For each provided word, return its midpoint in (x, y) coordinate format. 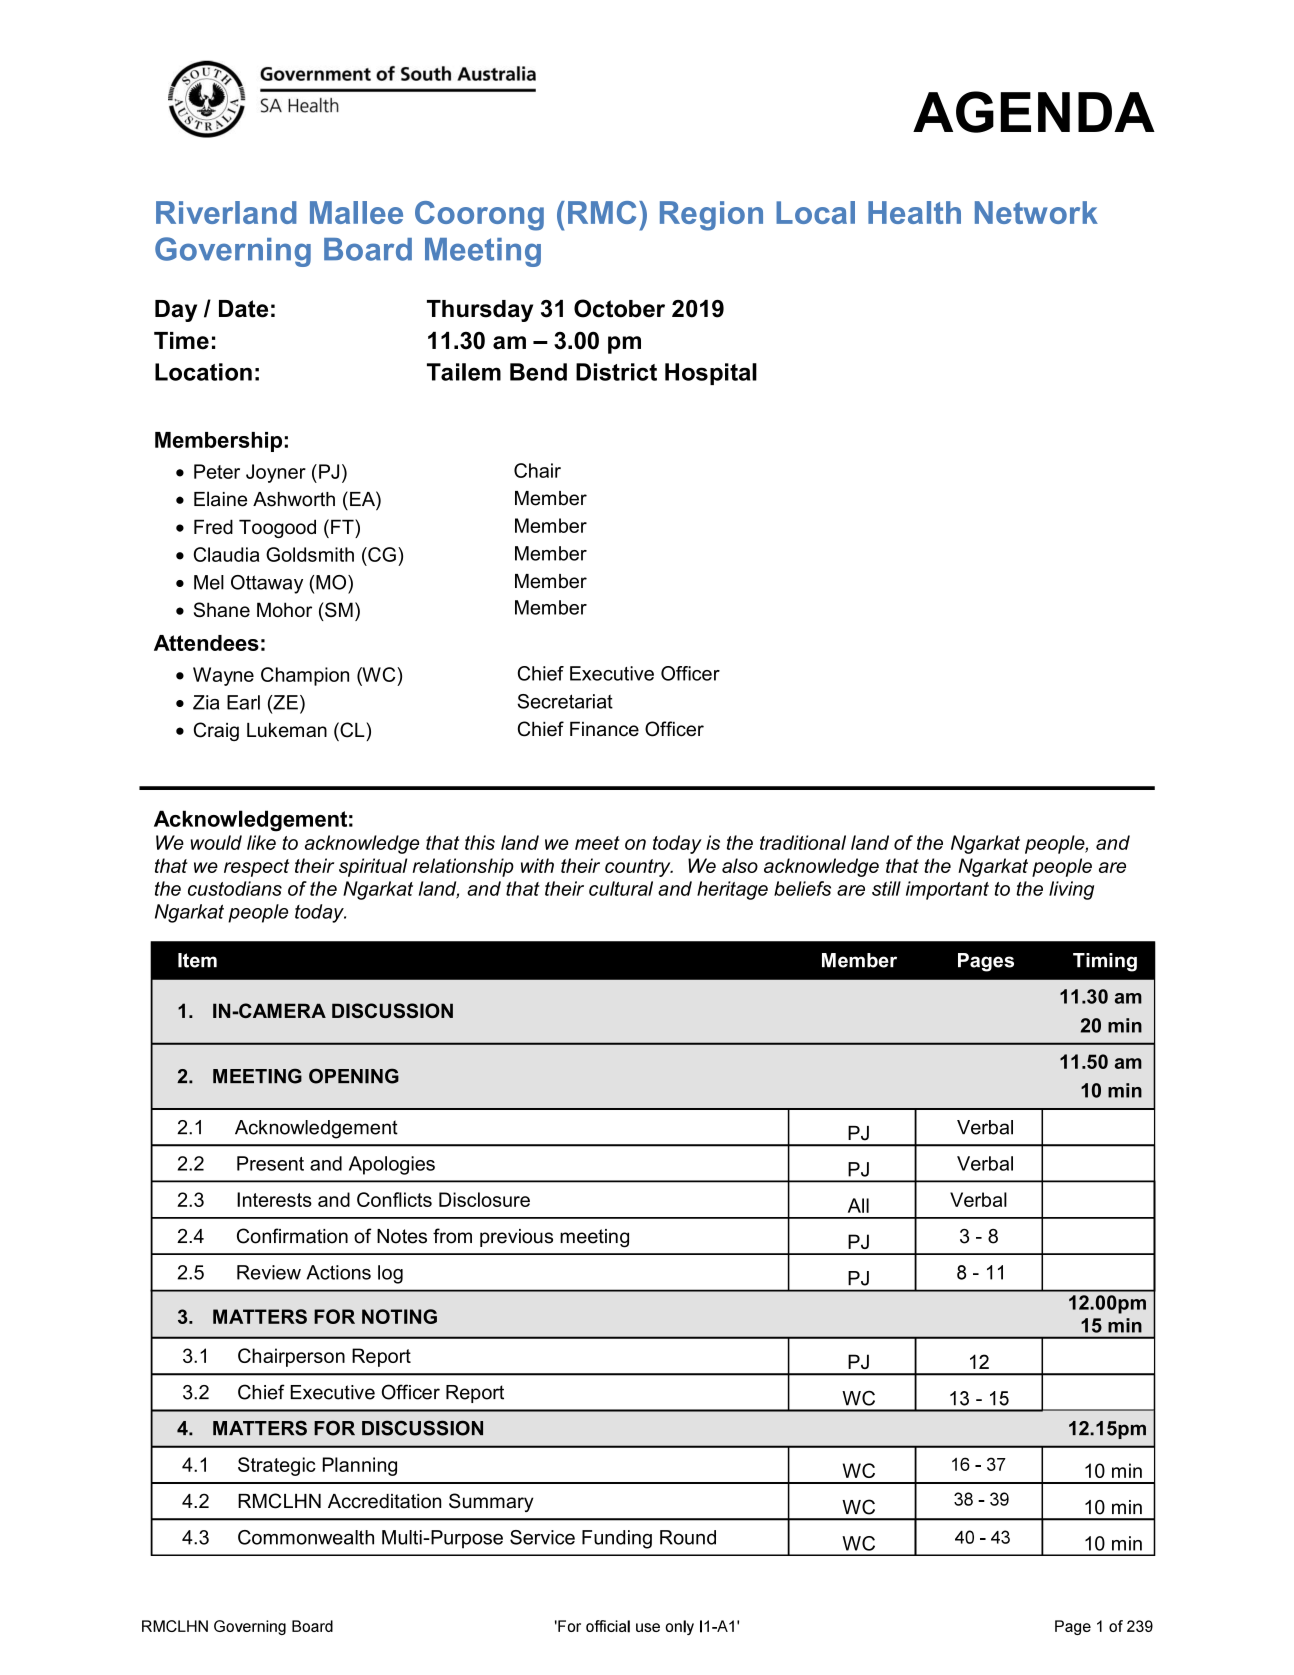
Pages (986, 962)
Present (270, 1163)
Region (711, 216)
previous (516, 1238)
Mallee (356, 212)
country (639, 868)
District (616, 372)
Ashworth (294, 499)
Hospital (711, 374)
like (261, 842)
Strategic (277, 1466)
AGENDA (1034, 112)
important (947, 890)
